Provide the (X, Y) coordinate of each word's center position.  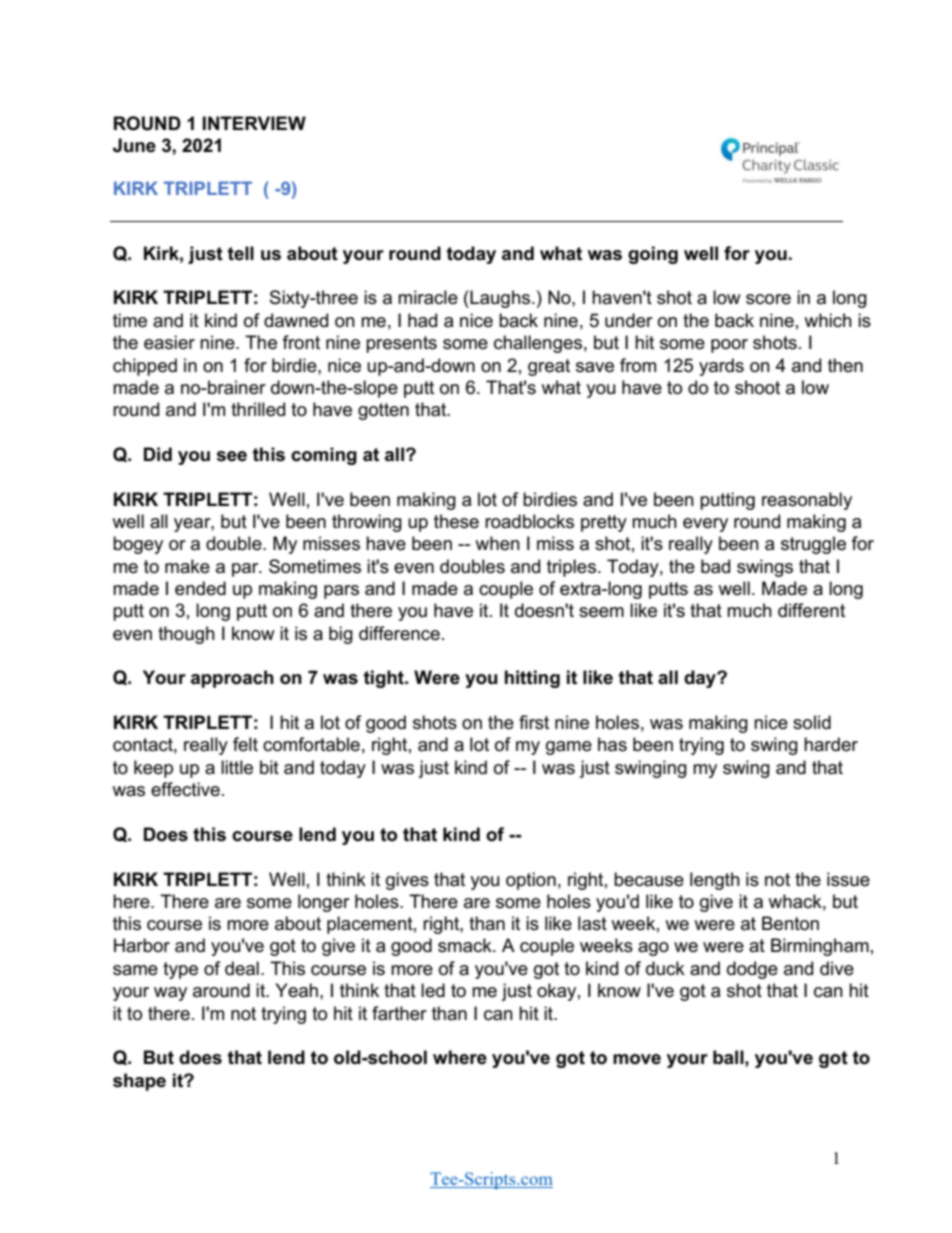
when (497, 543)
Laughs (499, 299)
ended (200, 588)
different (811, 610)
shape (139, 1082)
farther (399, 1013)
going (653, 255)
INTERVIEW (254, 123)
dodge (752, 970)
